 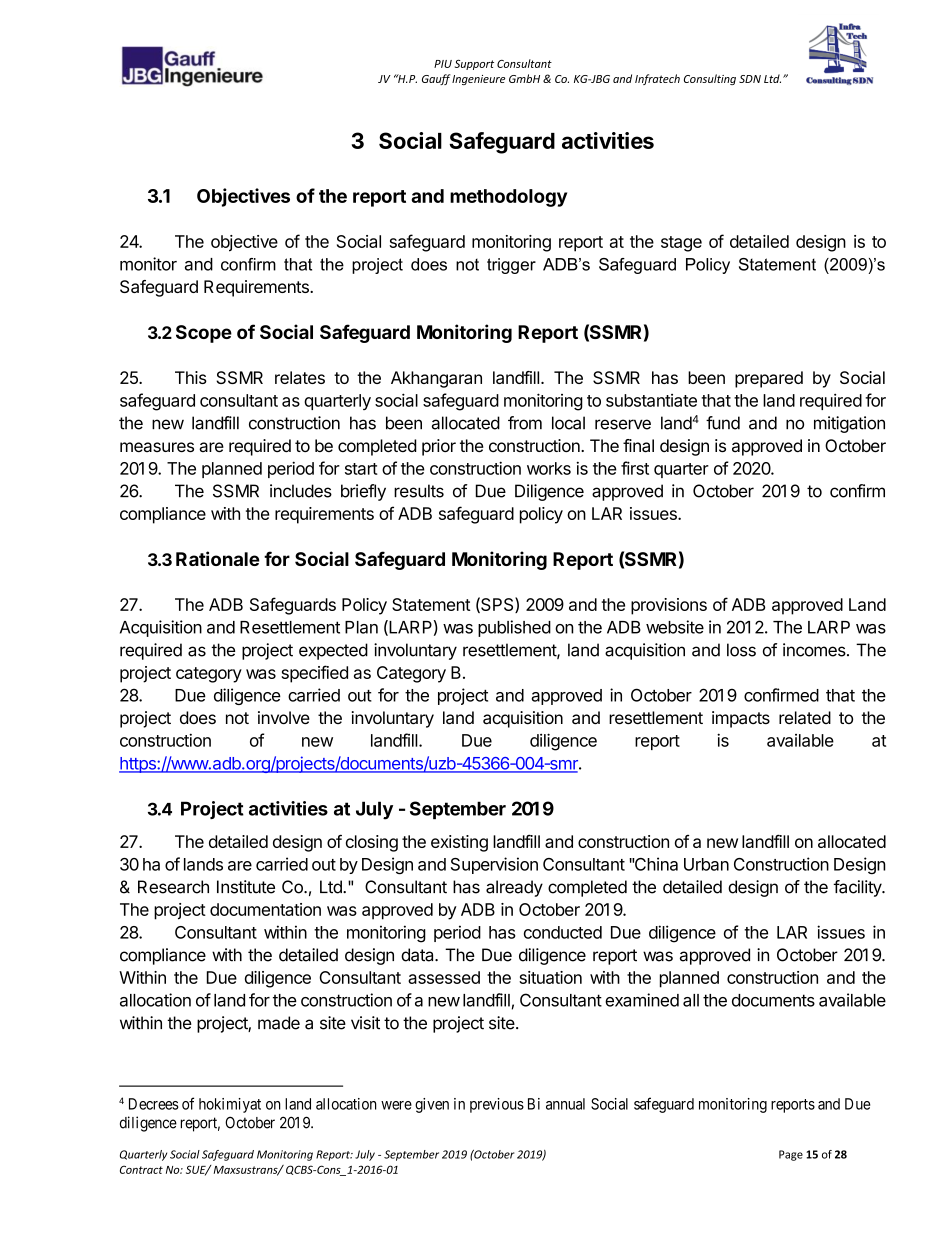 I want to click on SDN, so click(x=750, y=79).
